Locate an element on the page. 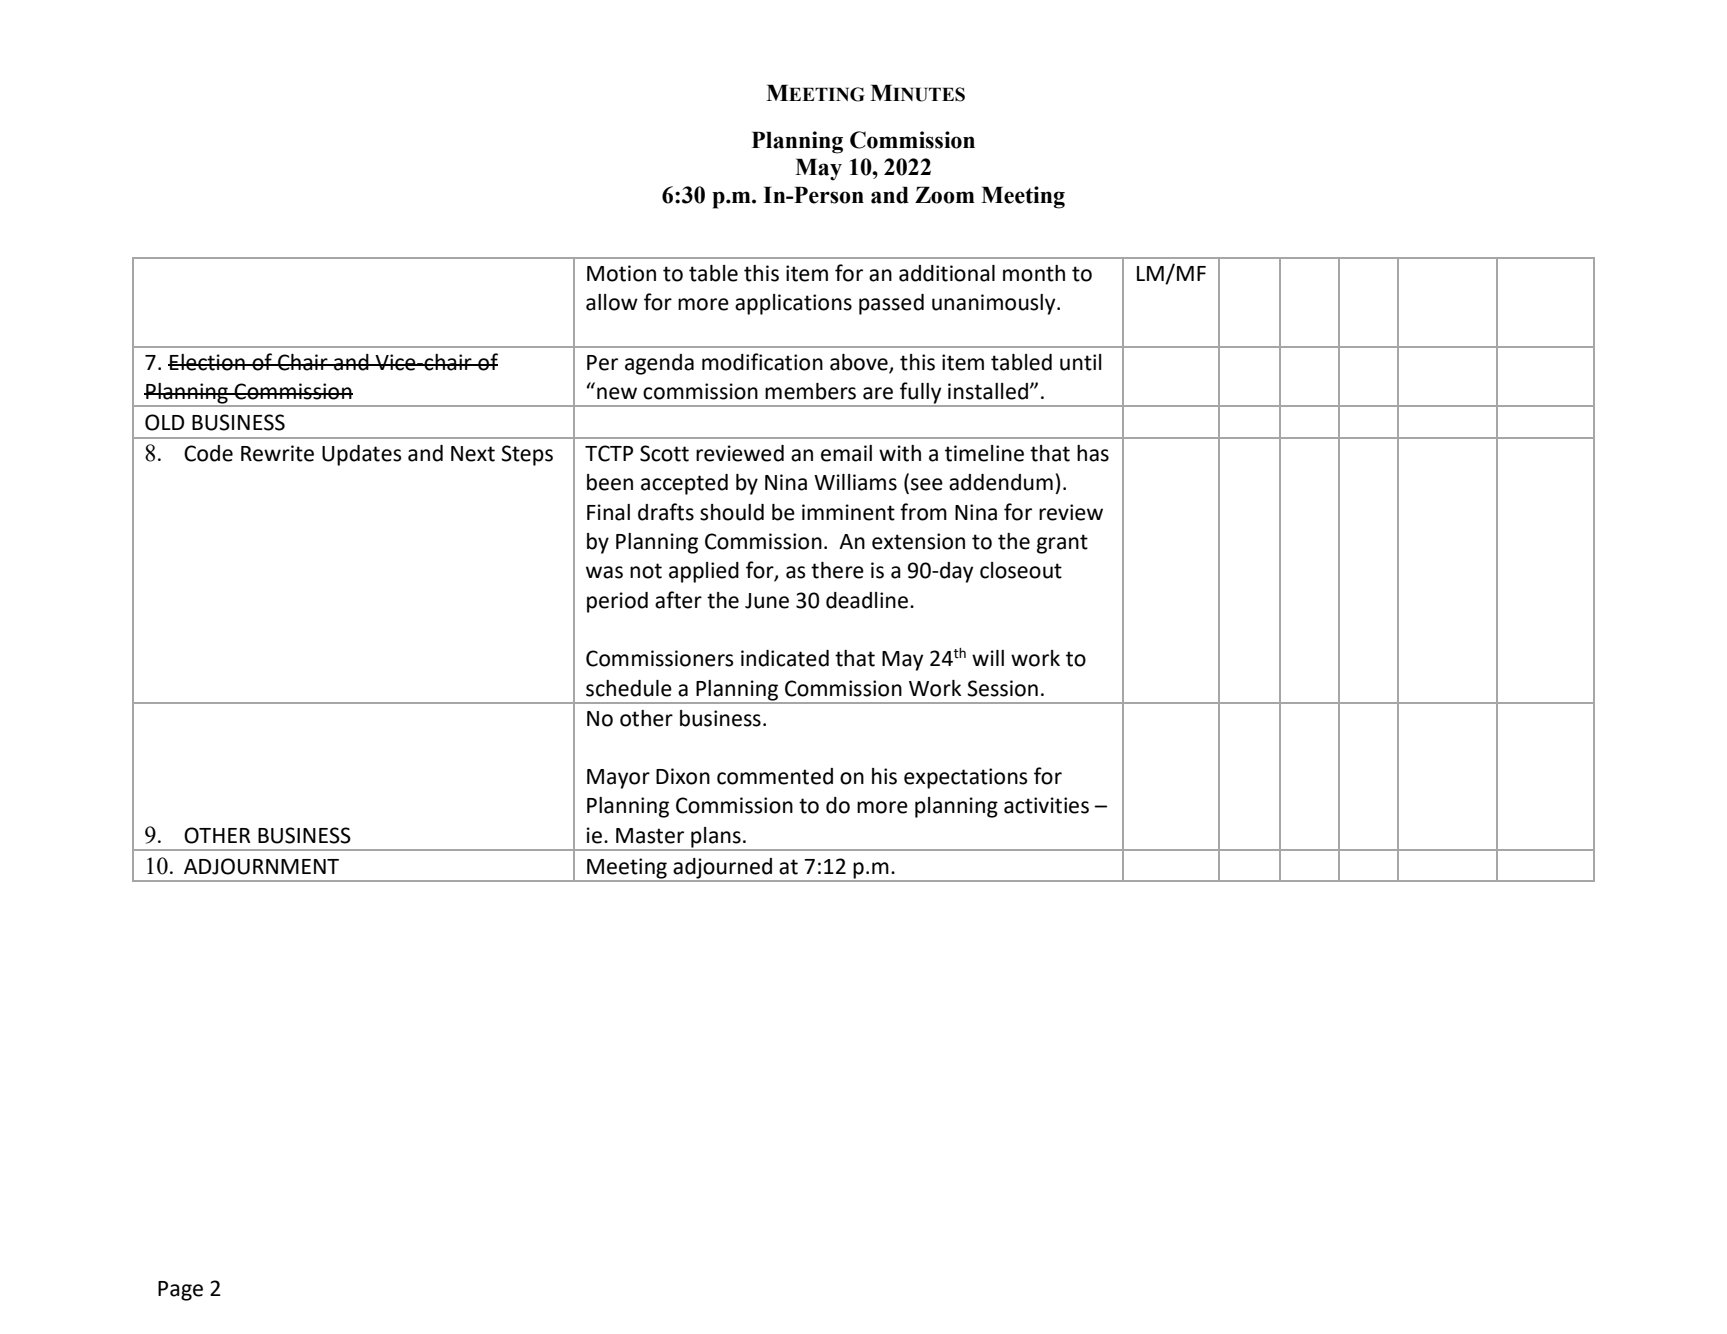  Election is located at coordinates (207, 362).
